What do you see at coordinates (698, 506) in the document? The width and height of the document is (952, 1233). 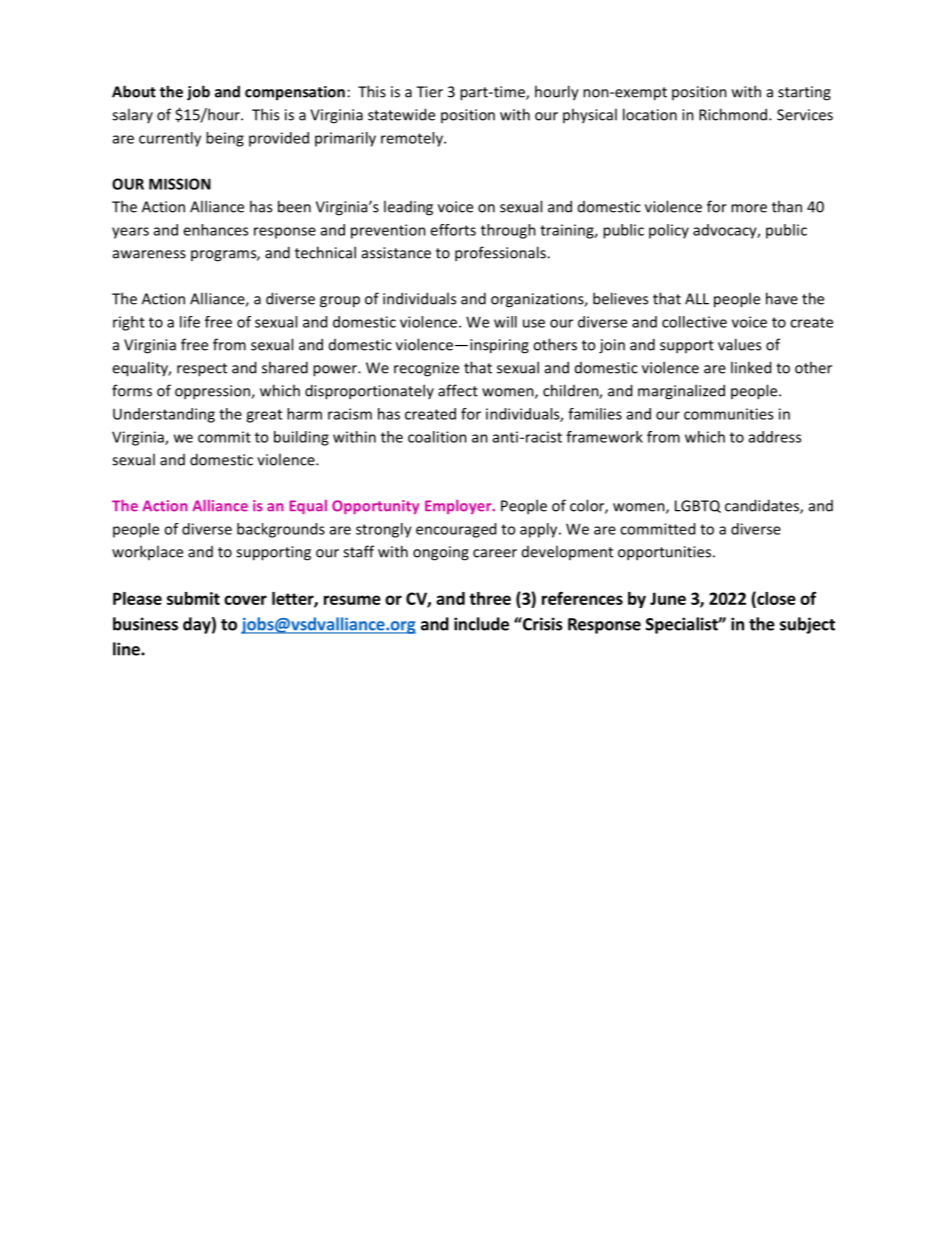 I see `LGBTQ` at bounding box center [698, 506].
